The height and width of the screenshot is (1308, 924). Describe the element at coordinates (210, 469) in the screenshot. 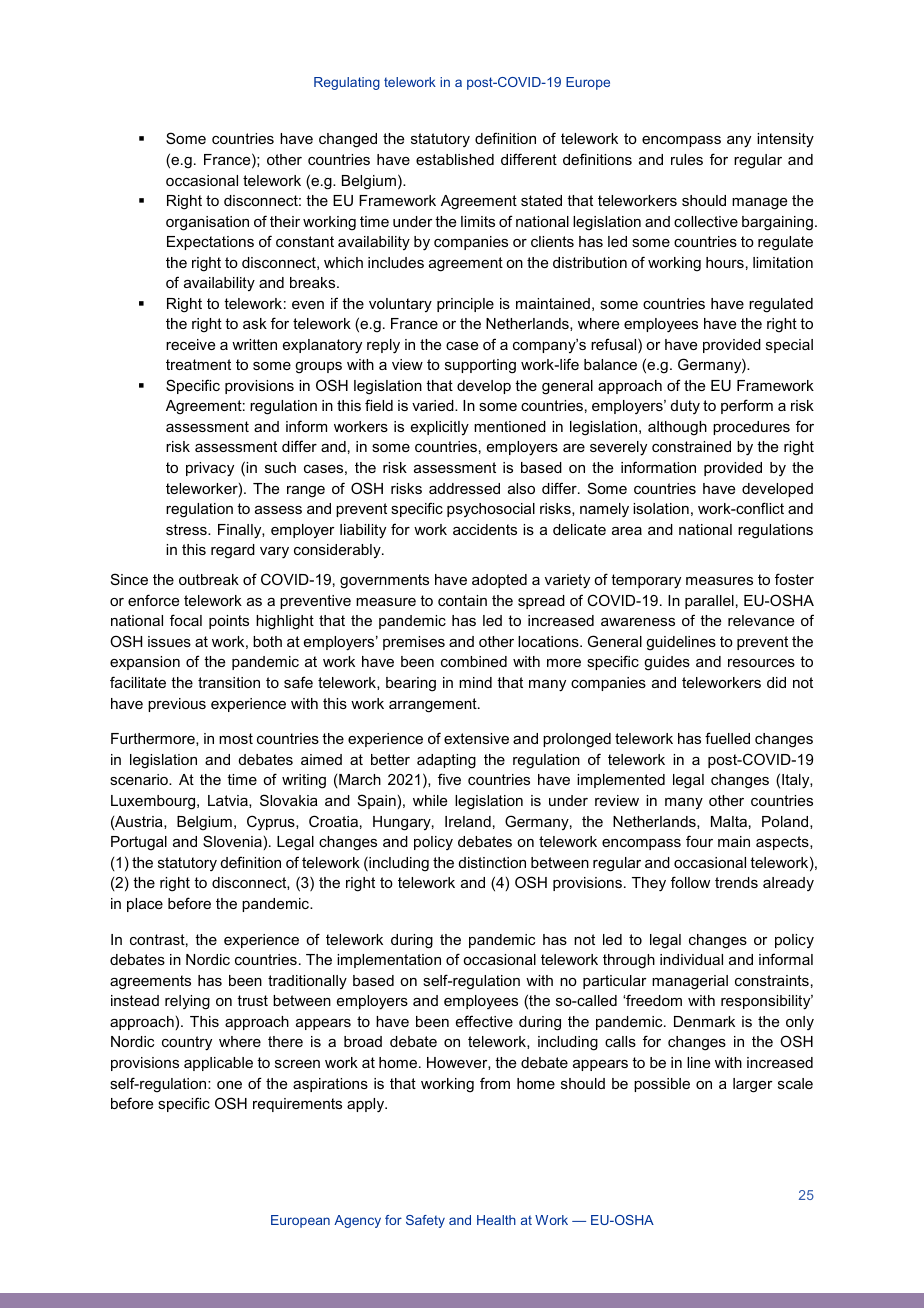

I see `privacy` at that location.
